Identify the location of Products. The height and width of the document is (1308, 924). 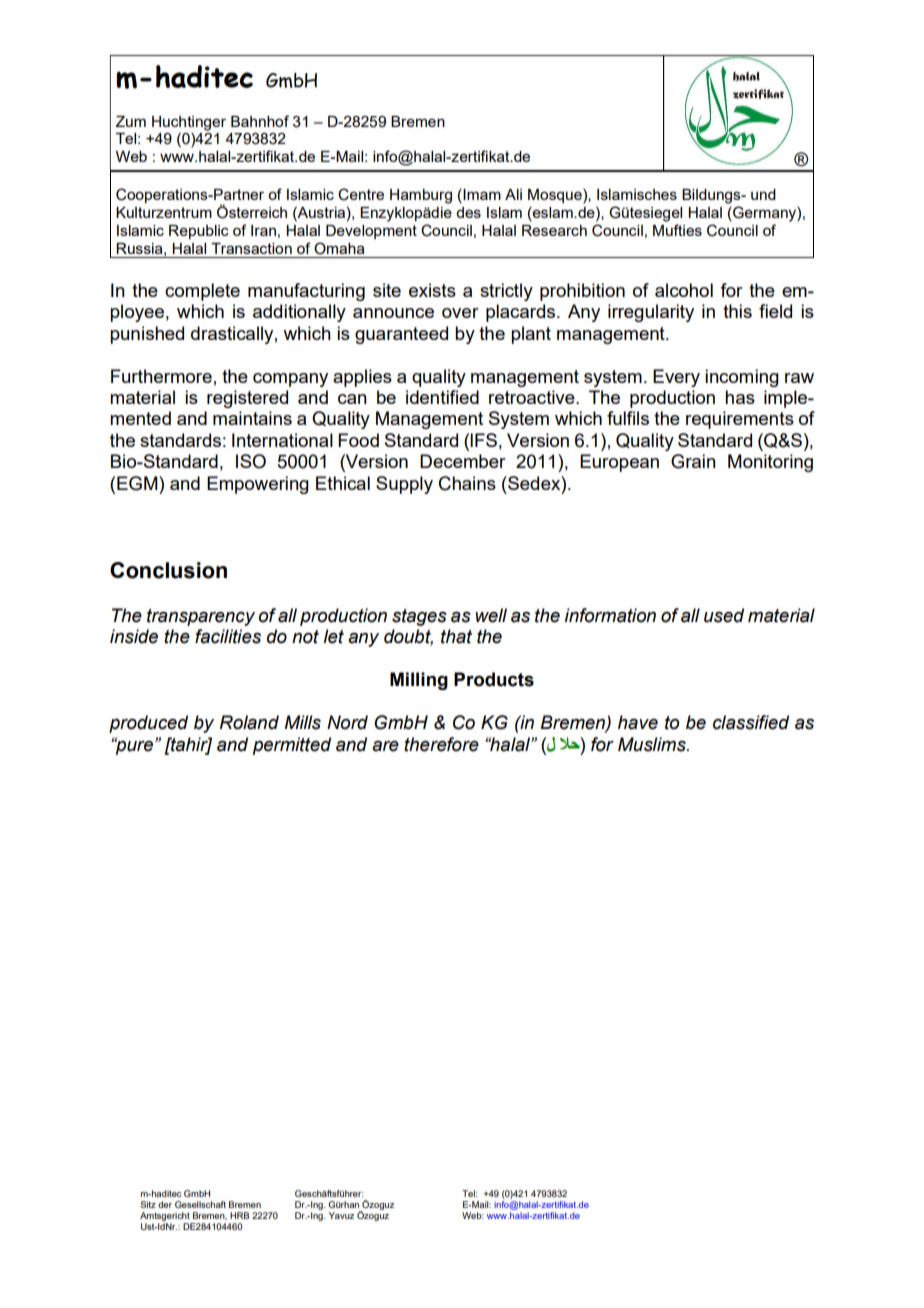
(494, 679).
